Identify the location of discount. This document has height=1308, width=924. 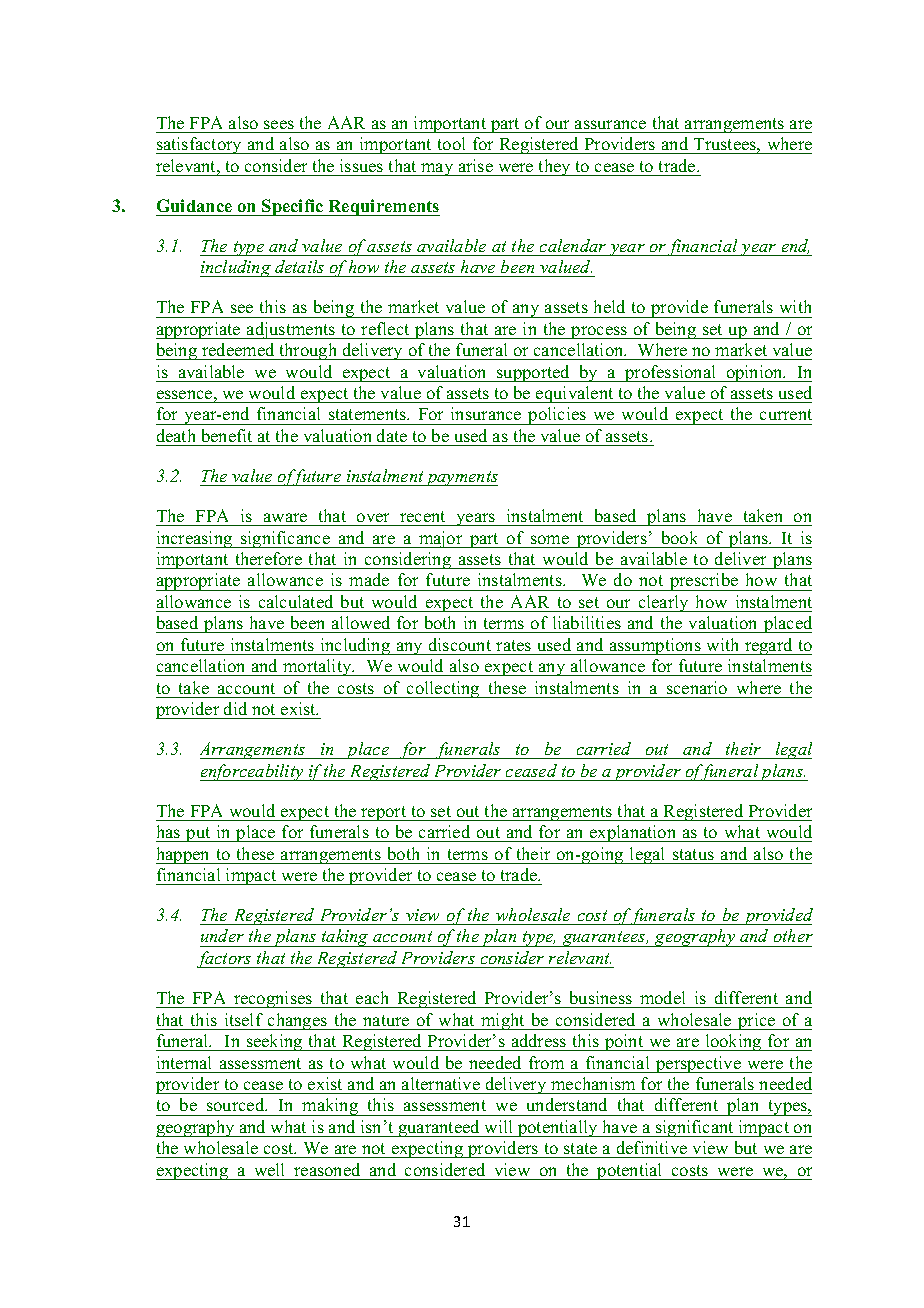
(460, 644).
